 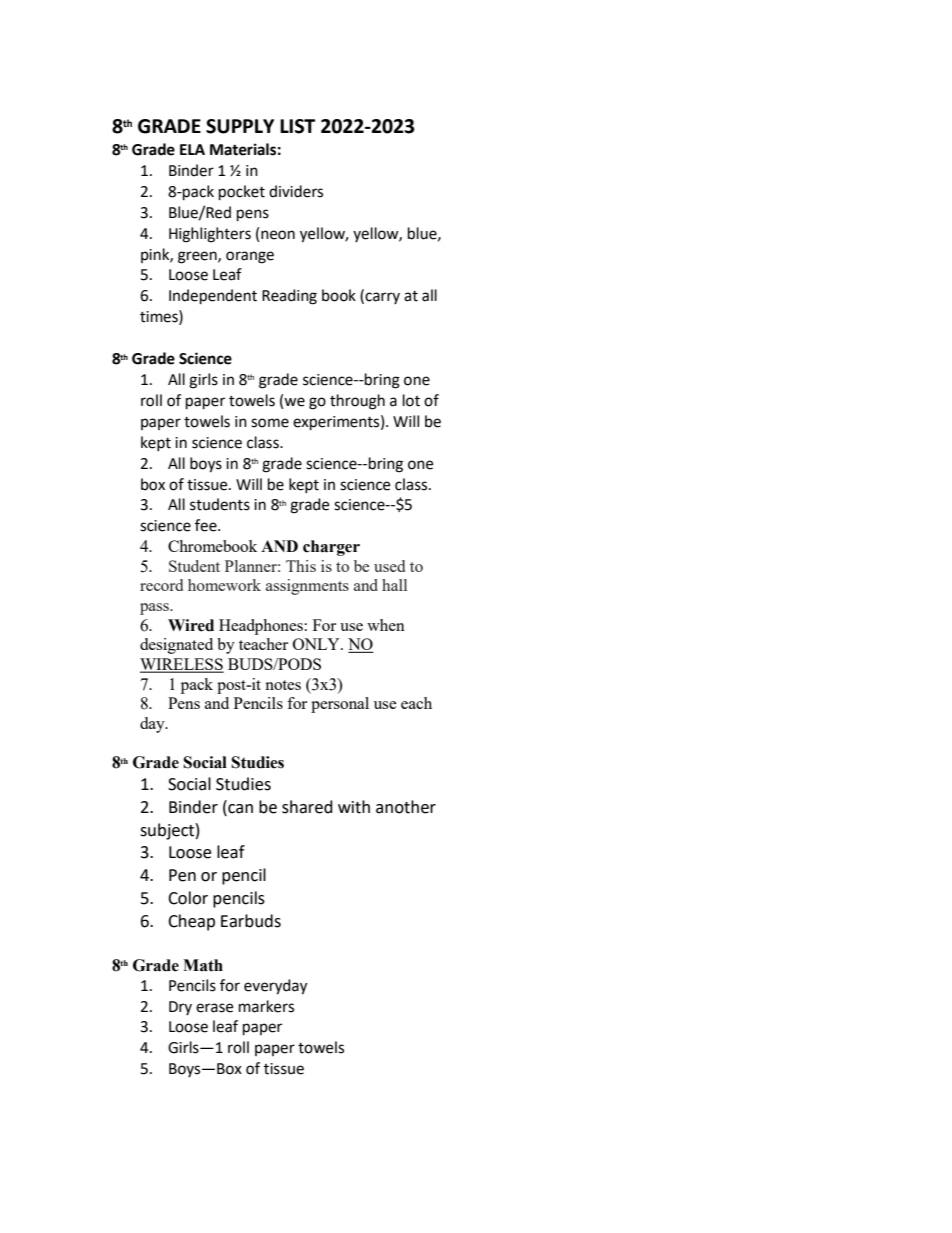 What do you see at coordinates (296, 191) in the screenshot?
I see `dividers` at bounding box center [296, 191].
